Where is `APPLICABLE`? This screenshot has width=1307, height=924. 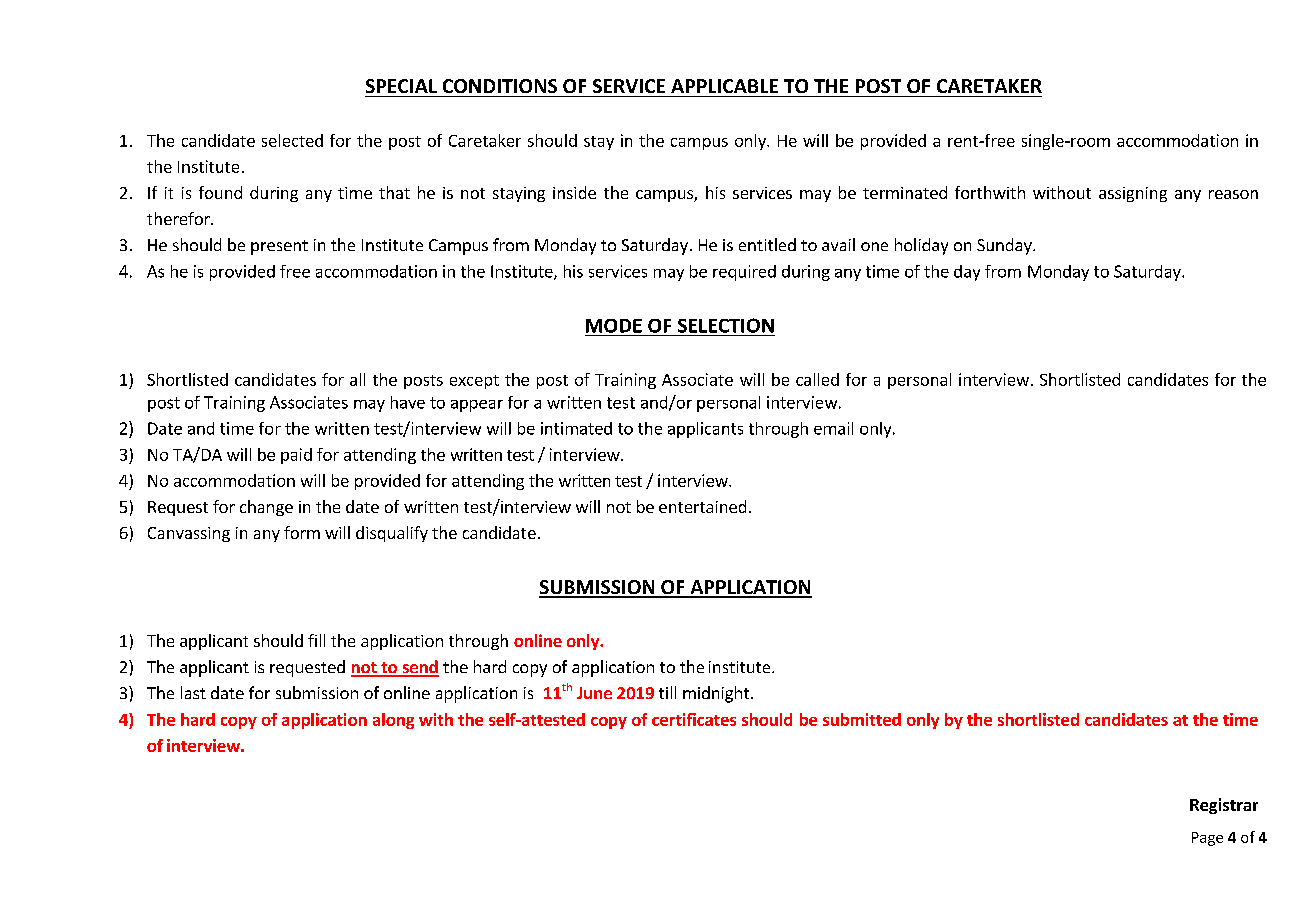
APPLICABLE is located at coordinates (724, 86).
